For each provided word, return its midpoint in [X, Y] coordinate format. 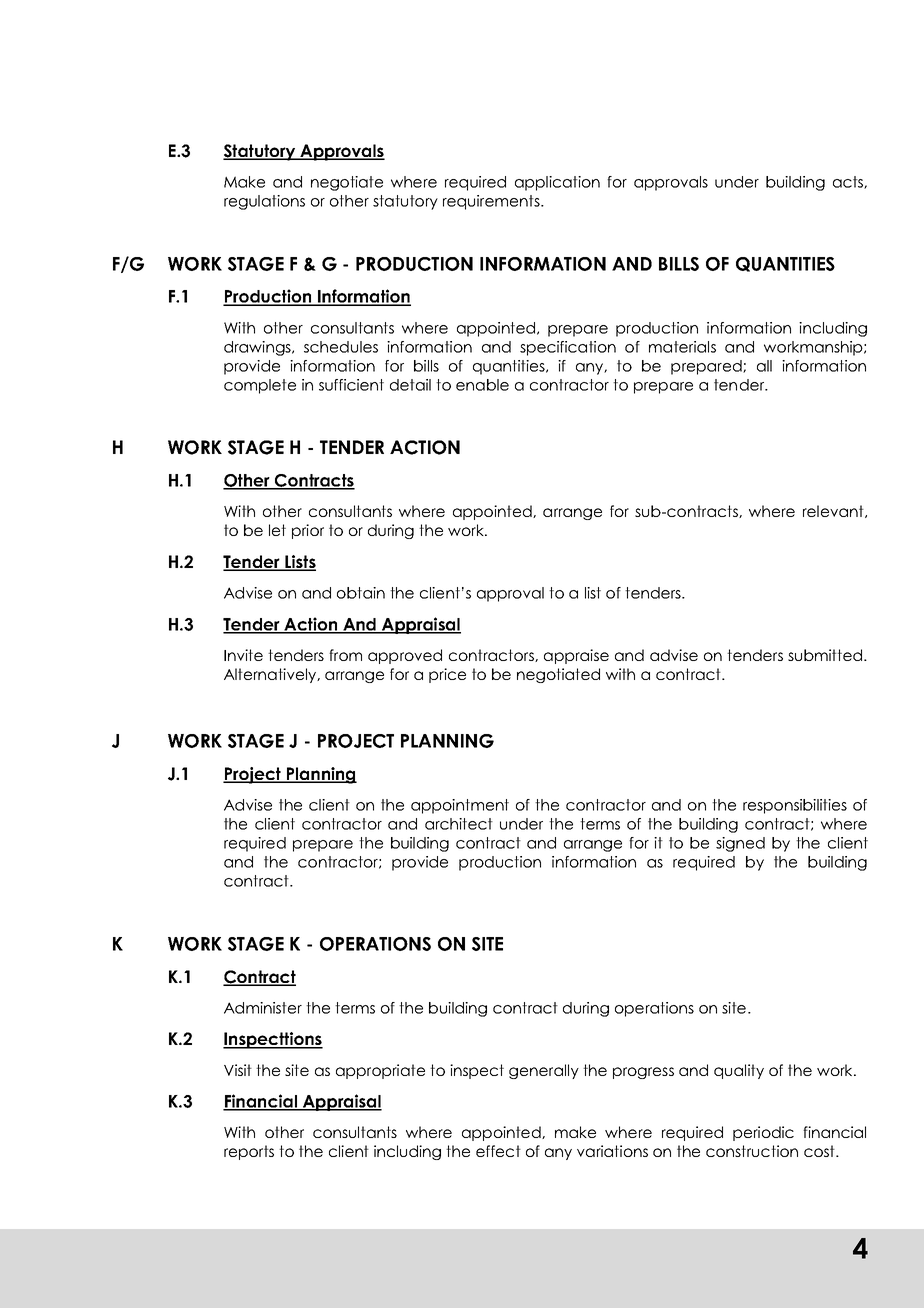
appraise [576, 656]
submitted [826, 655]
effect [498, 1151]
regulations [264, 202]
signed [740, 844]
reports [249, 1152]
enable [482, 385]
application [557, 183]
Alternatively [271, 675]
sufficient [351, 385]
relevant [834, 511]
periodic [763, 1133]
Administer [263, 1008]
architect [459, 824]
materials [682, 347]
